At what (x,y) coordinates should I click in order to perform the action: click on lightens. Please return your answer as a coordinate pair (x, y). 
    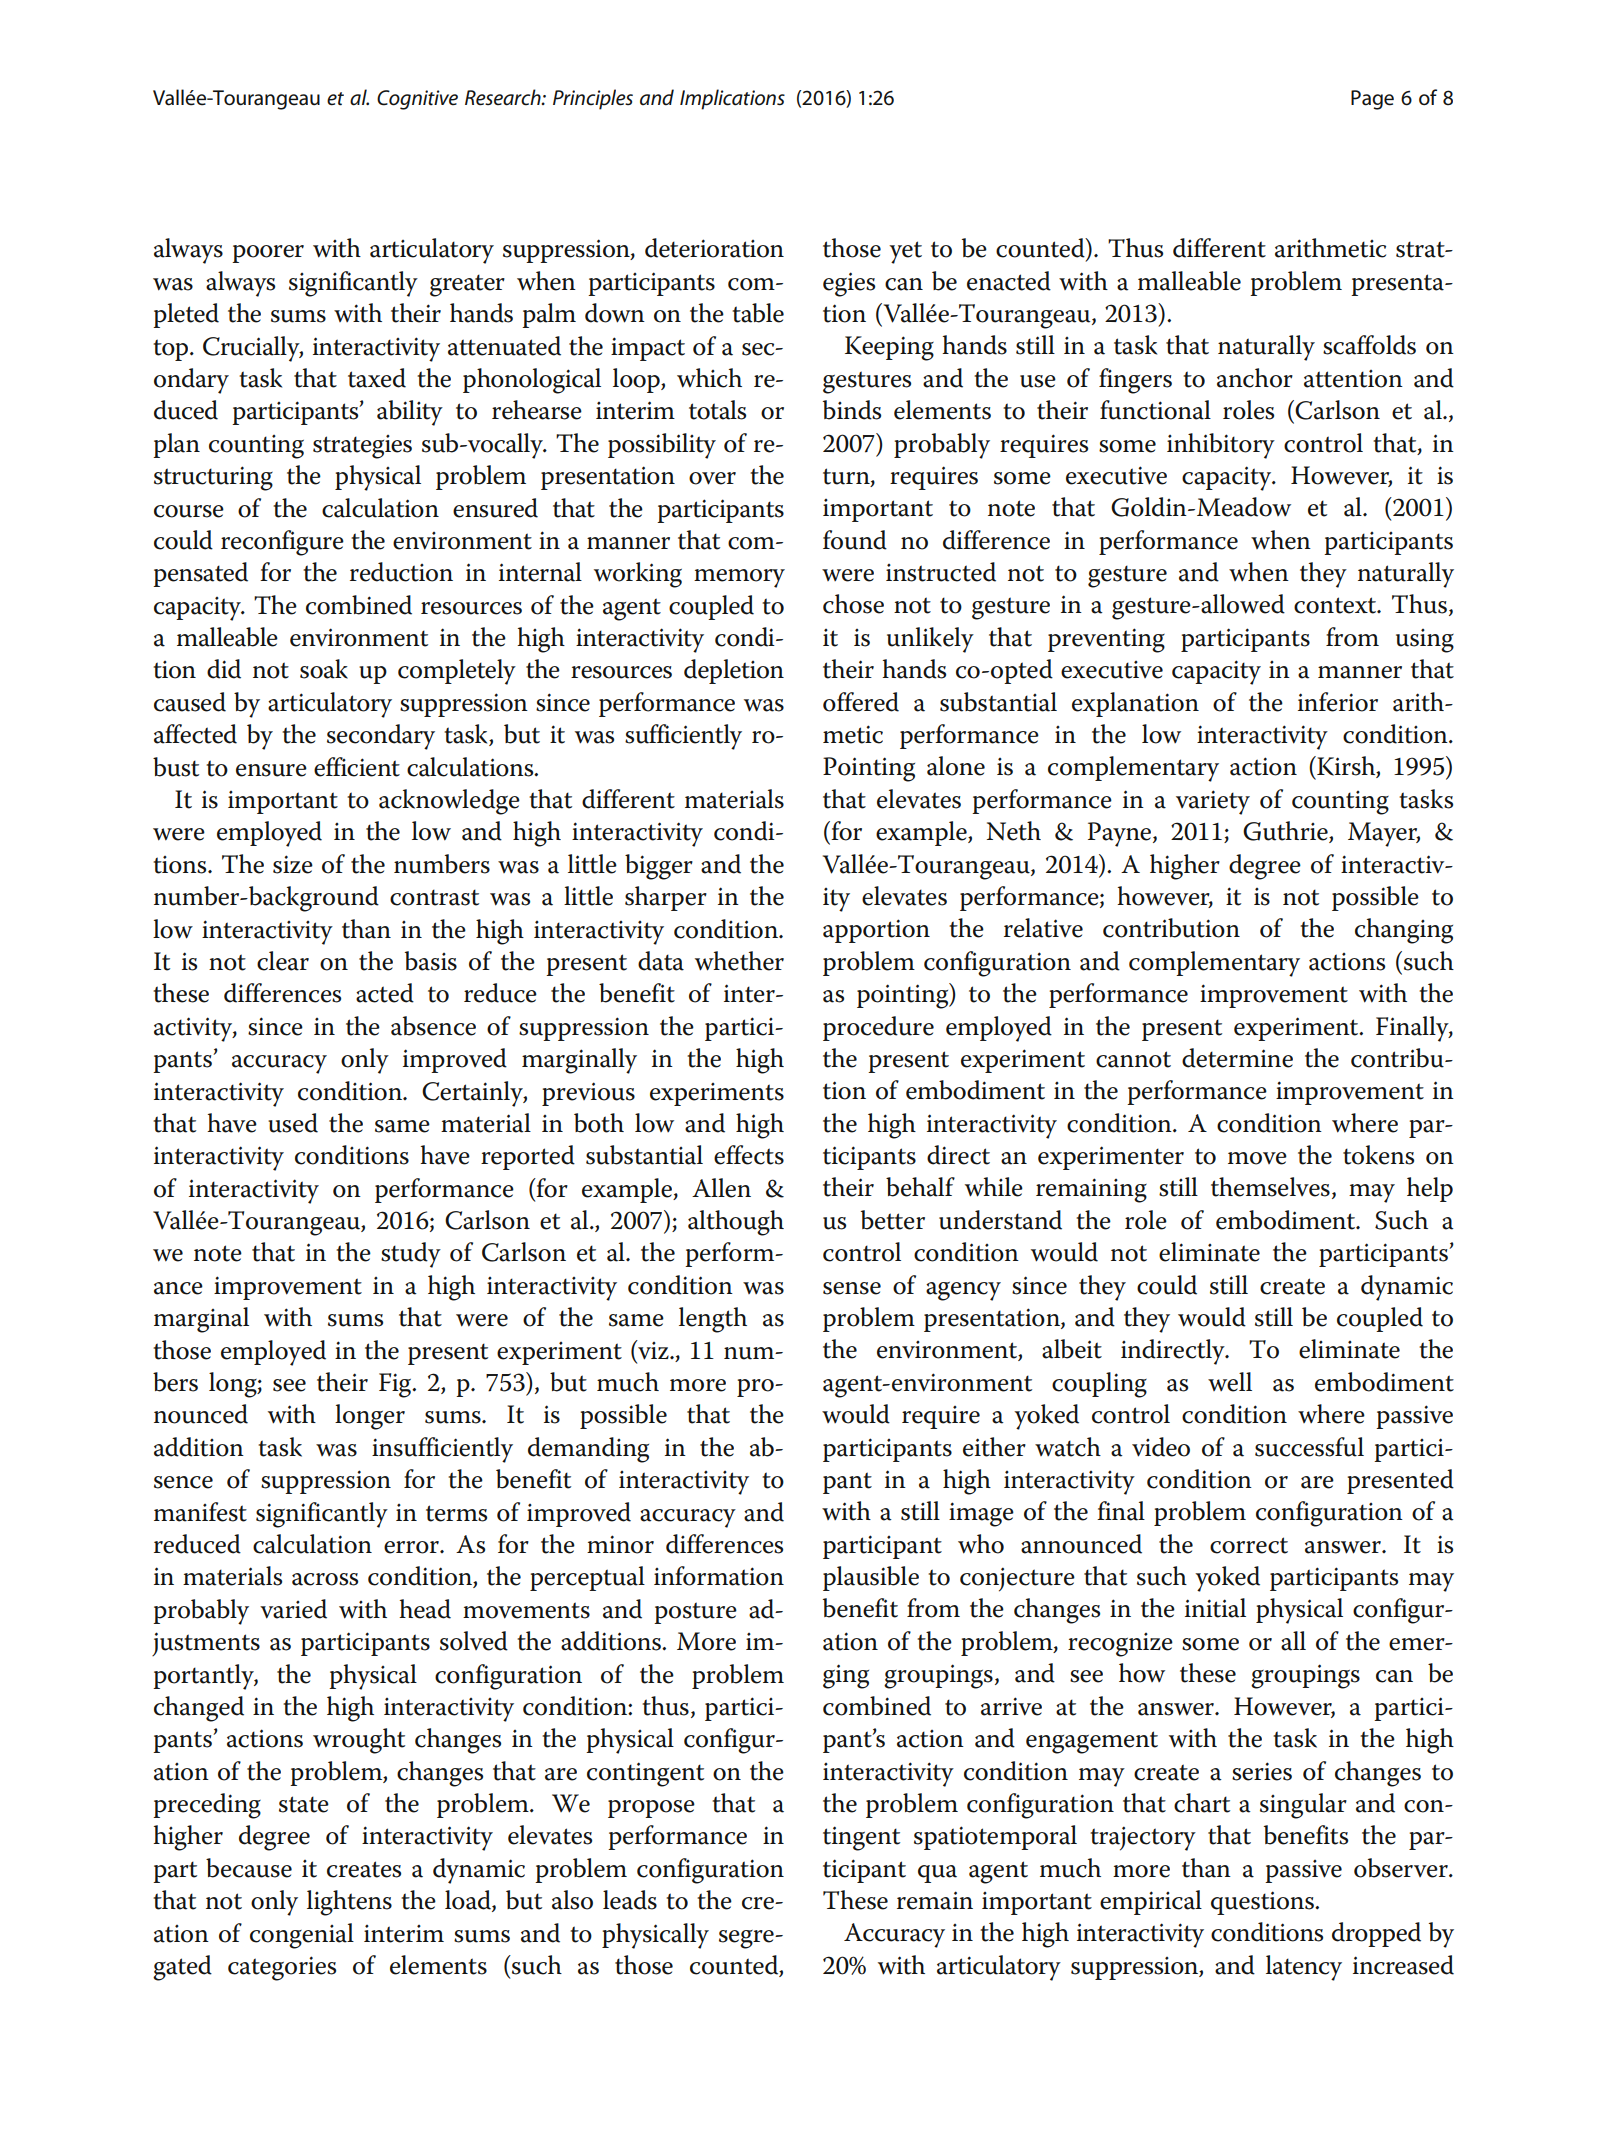
    Looking at the image, I should click on (349, 1903).
